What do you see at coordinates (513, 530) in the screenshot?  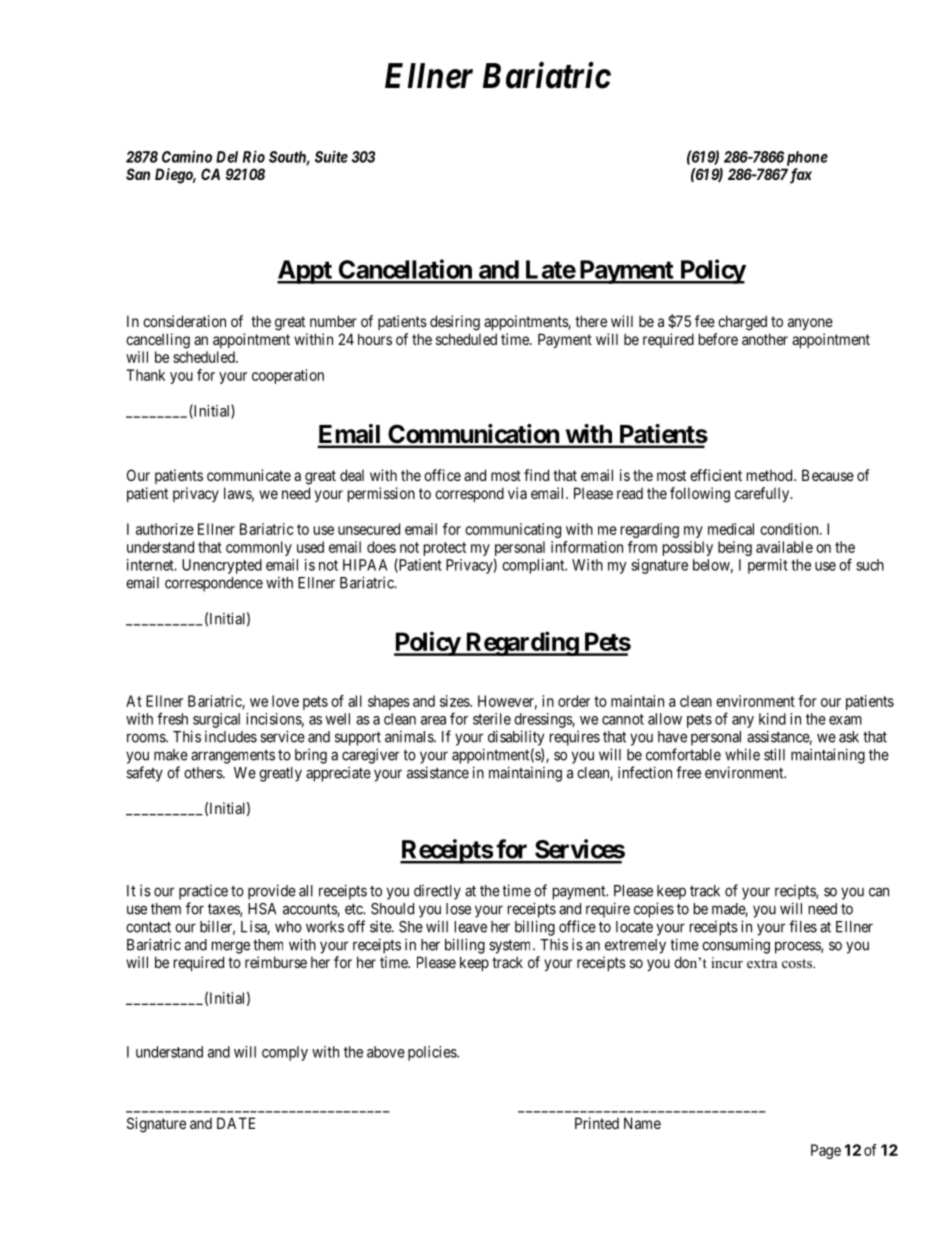 I see `communicating` at bounding box center [513, 530].
